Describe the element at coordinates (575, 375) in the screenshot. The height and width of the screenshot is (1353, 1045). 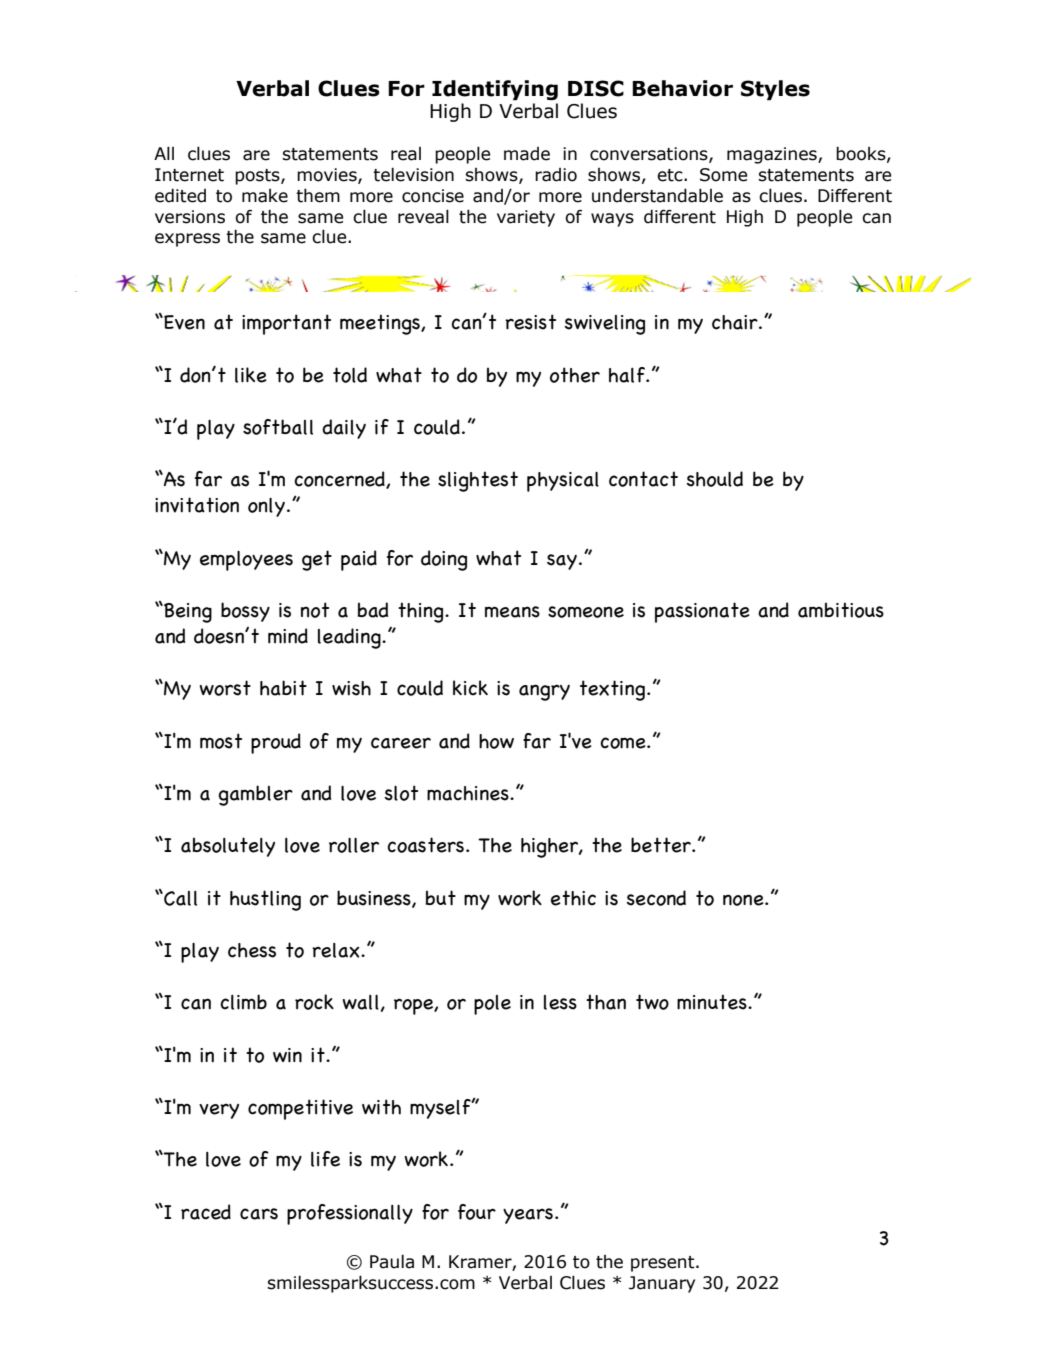
I see `other` at that location.
